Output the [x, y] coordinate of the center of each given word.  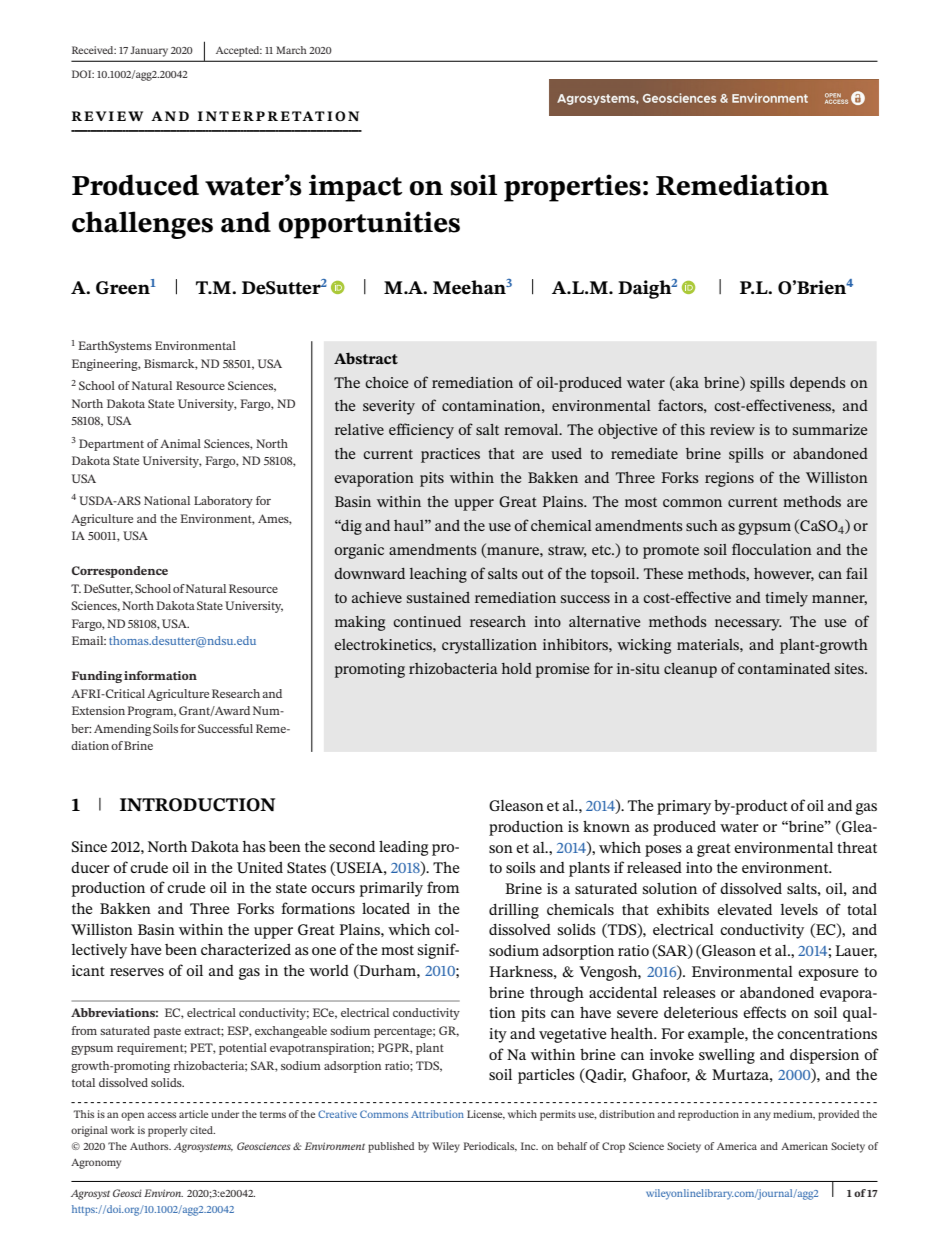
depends [818, 384]
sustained [438, 597]
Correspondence [120, 572]
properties [572, 188]
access [161, 1115]
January [149, 51]
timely [786, 599]
